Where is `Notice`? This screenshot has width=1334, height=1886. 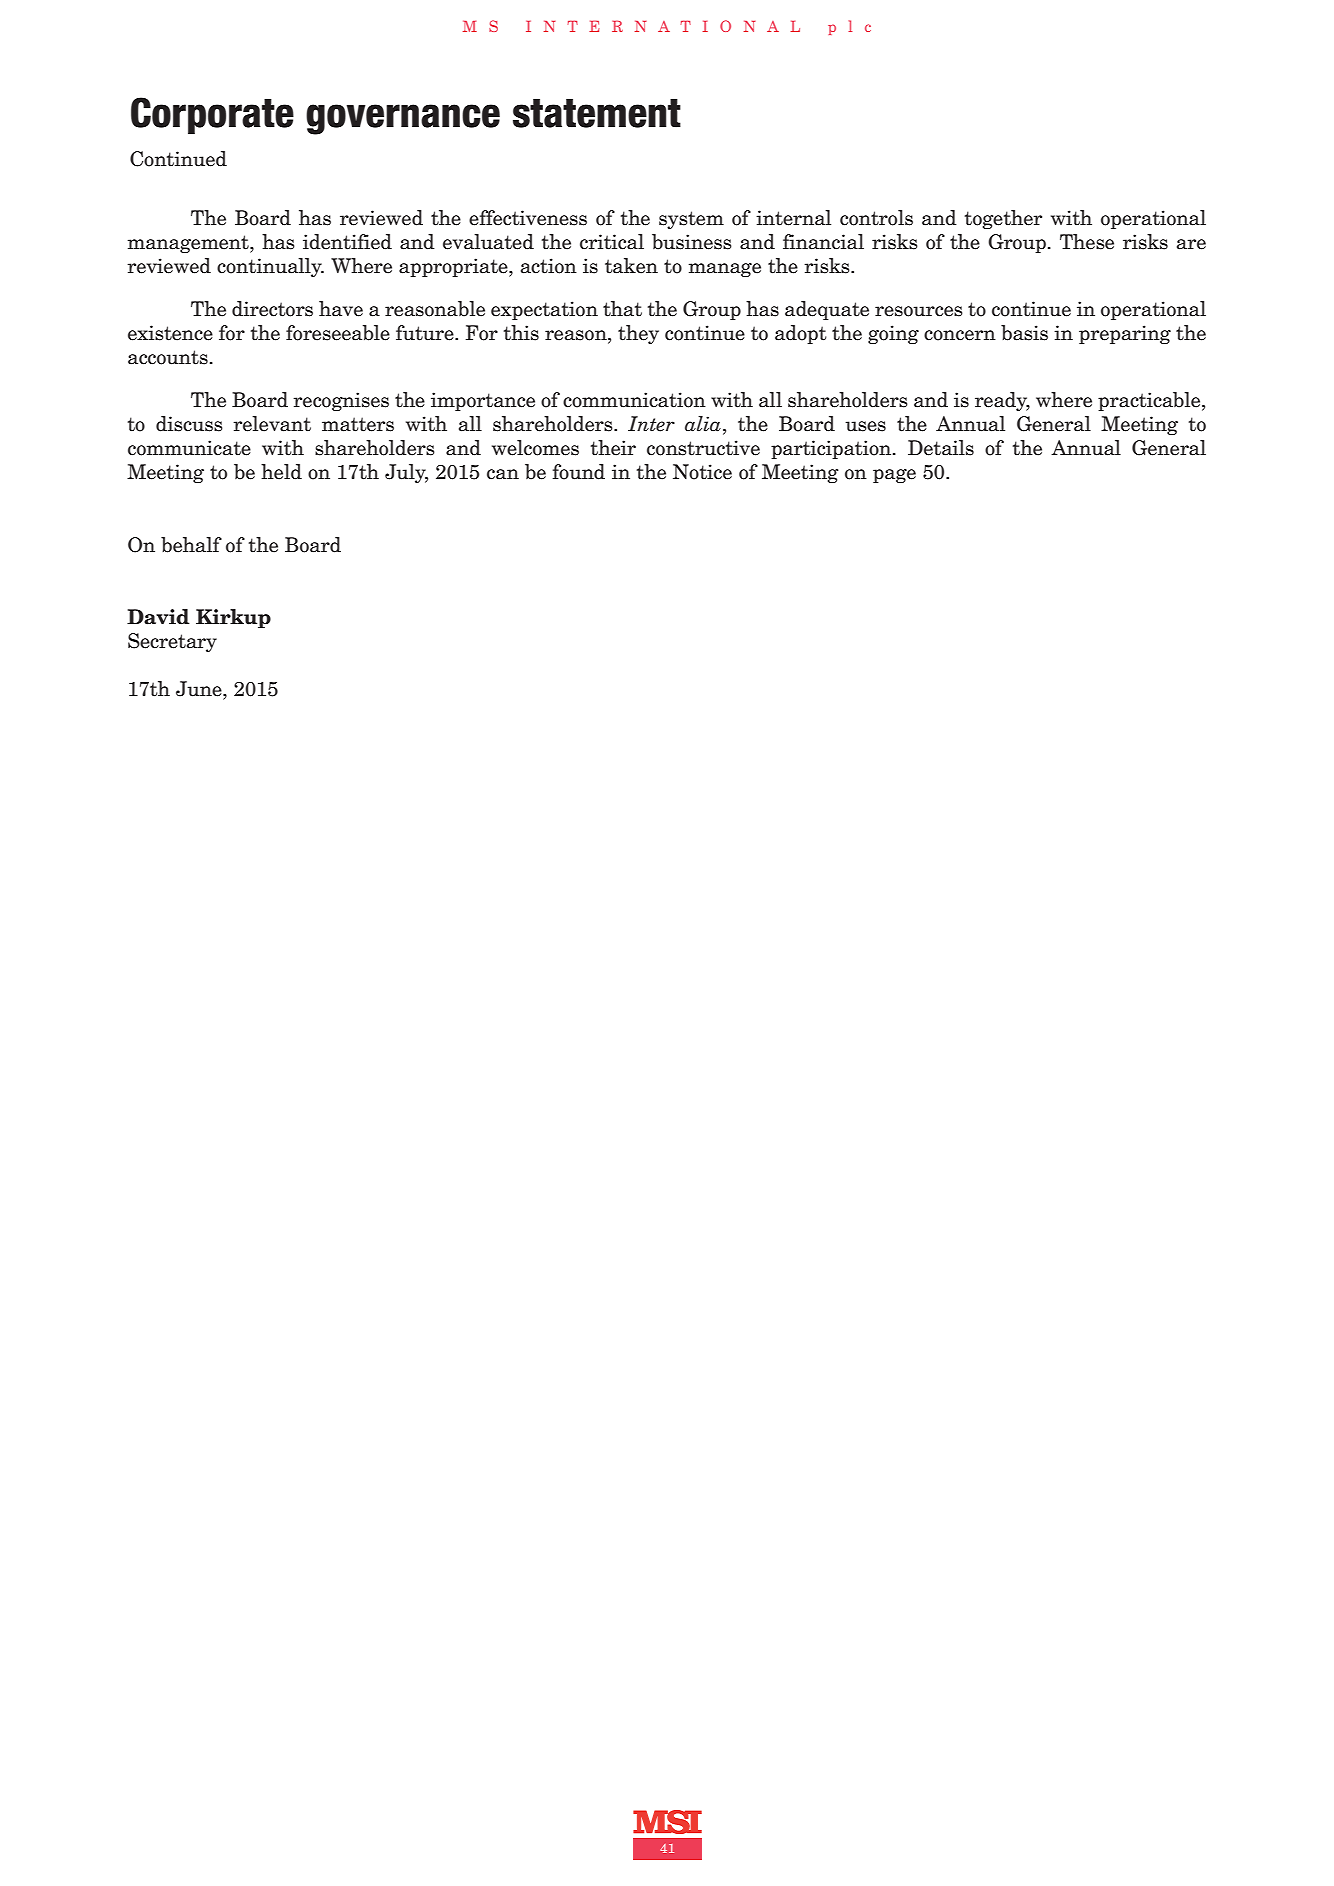 Notice is located at coordinates (702, 472).
